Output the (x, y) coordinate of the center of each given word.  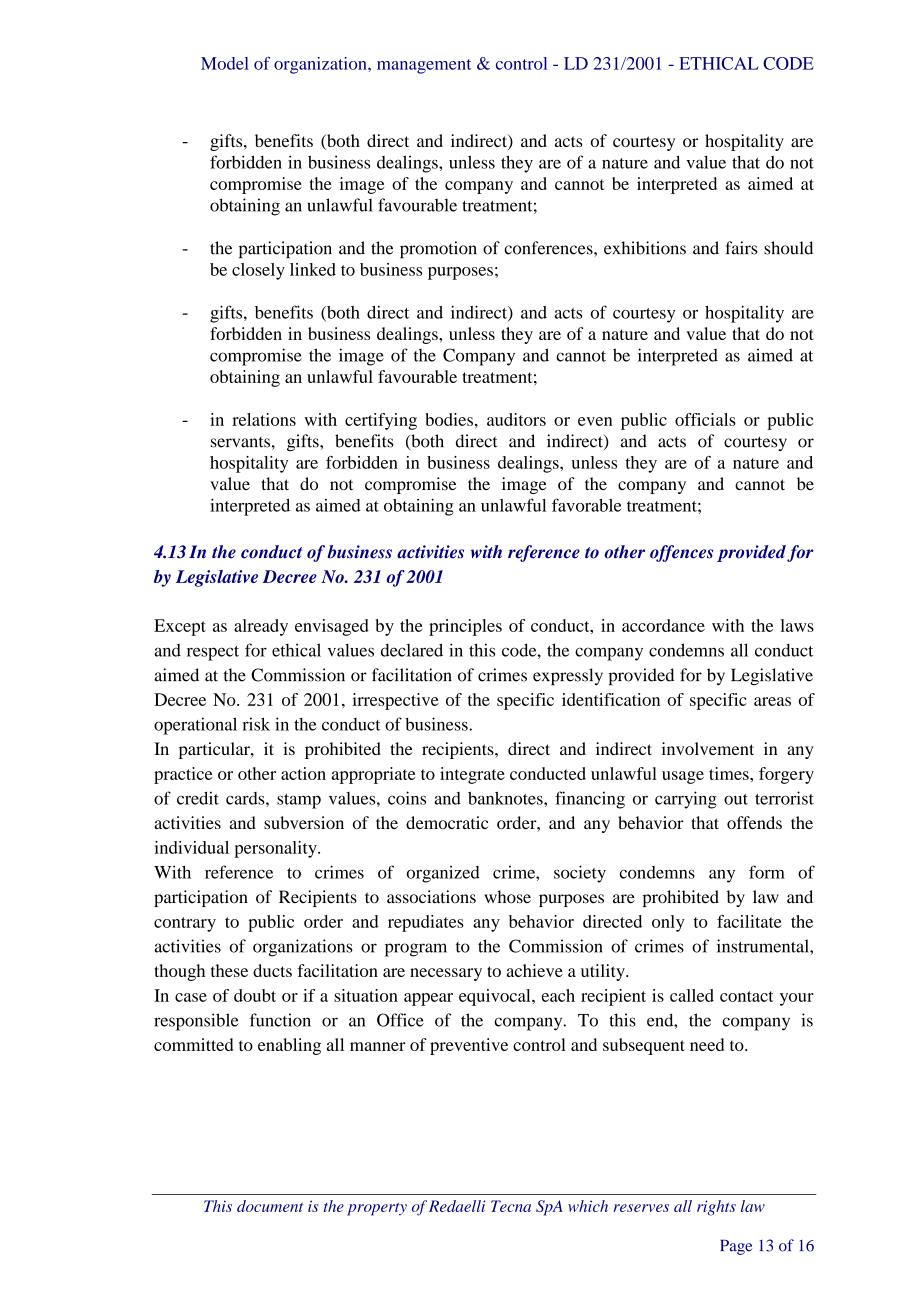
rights (716, 1208)
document (270, 1206)
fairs (741, 248)
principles (465, 627)
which (588, 1206)
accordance (663, 625)
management (424, 66)
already (261, 627)
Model (225, 63)
